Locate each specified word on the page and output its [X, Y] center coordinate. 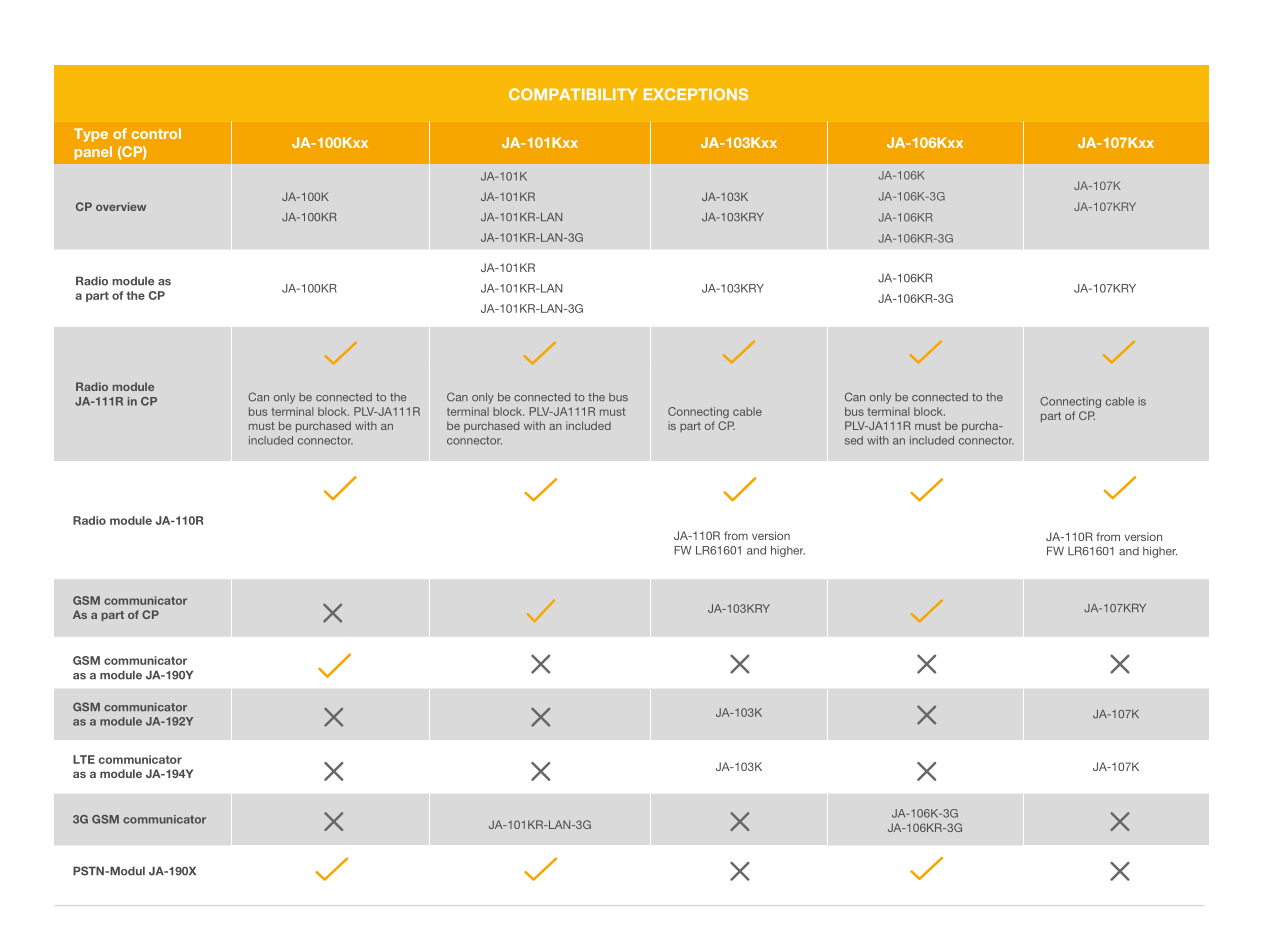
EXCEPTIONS [696, 94]
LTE [84, 759]
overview [121, 206]
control [156, 133]
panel [93, 153]
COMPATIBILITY [573, 94]
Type [91, 135]
